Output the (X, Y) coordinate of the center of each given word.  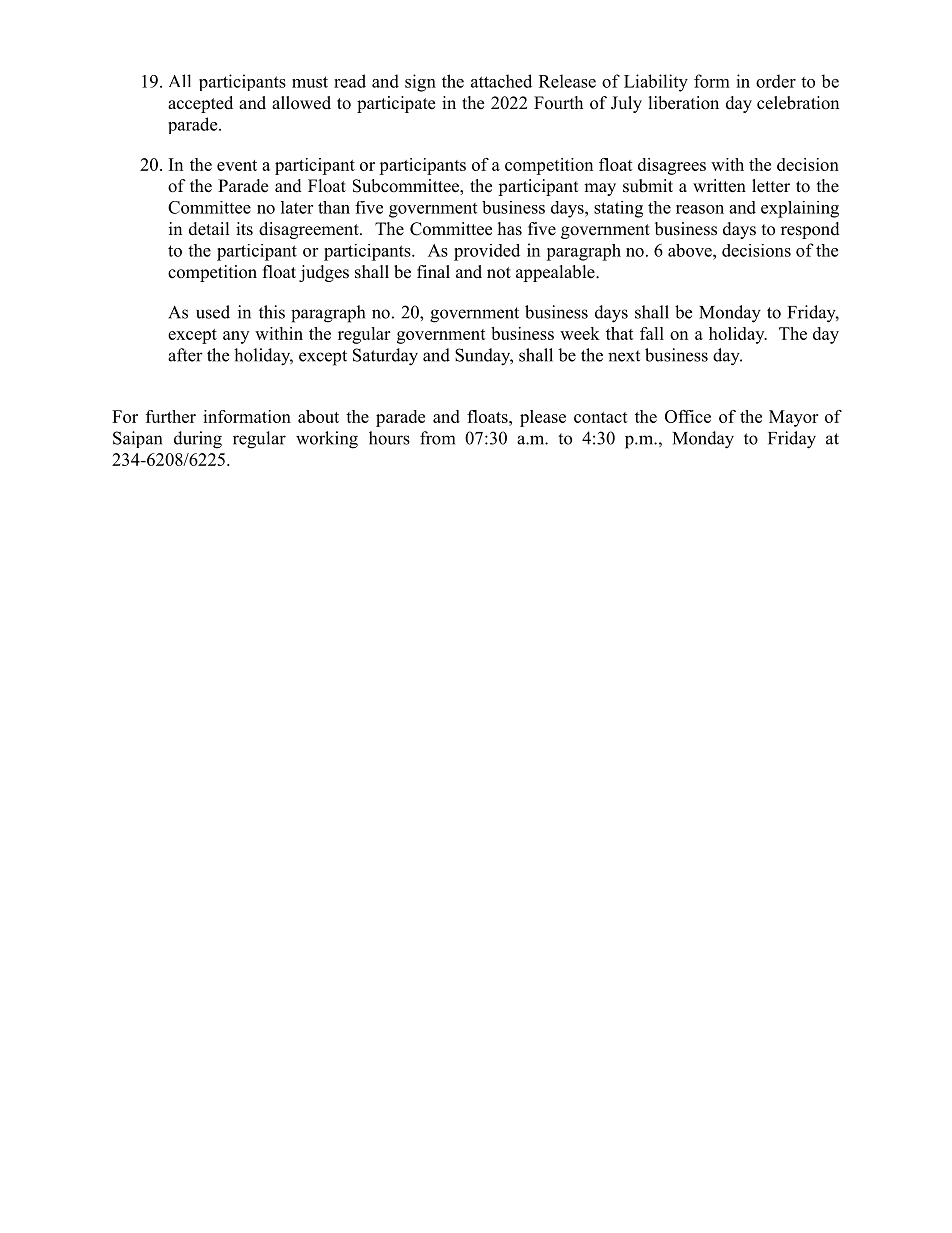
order (776, 81)
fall (652, 333)
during (198, 440)
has (510, 229)
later (297, 207)
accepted (200, 104)
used (213, 312)
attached (501, 81)
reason (700, 209)
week (580, 333)
